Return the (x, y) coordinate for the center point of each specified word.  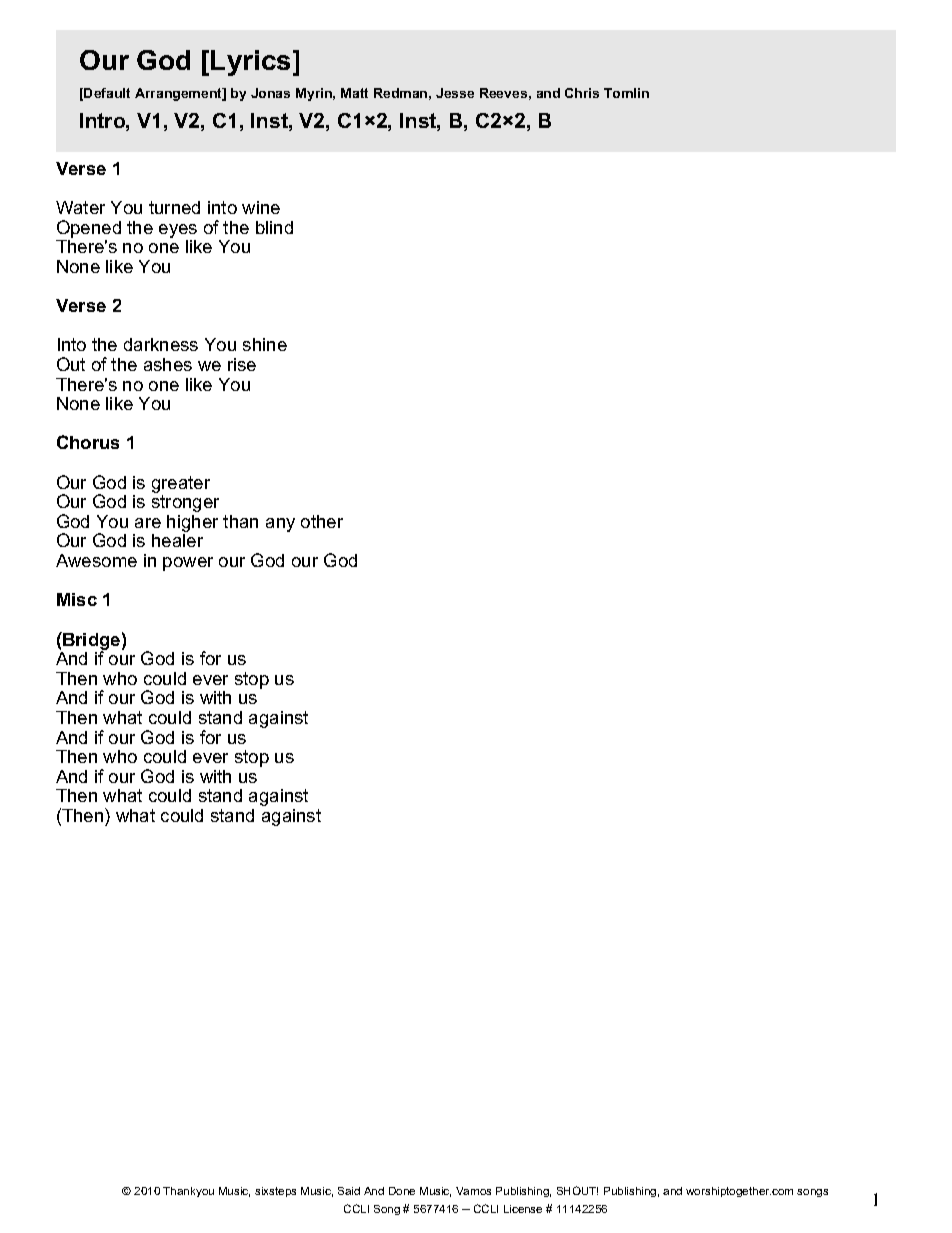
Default (107, 93)
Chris (582, 93)
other (322, 521)
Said (349, 1191)
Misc (77, 599)
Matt (354, 93)
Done (402, 1191)
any (280, 525)
